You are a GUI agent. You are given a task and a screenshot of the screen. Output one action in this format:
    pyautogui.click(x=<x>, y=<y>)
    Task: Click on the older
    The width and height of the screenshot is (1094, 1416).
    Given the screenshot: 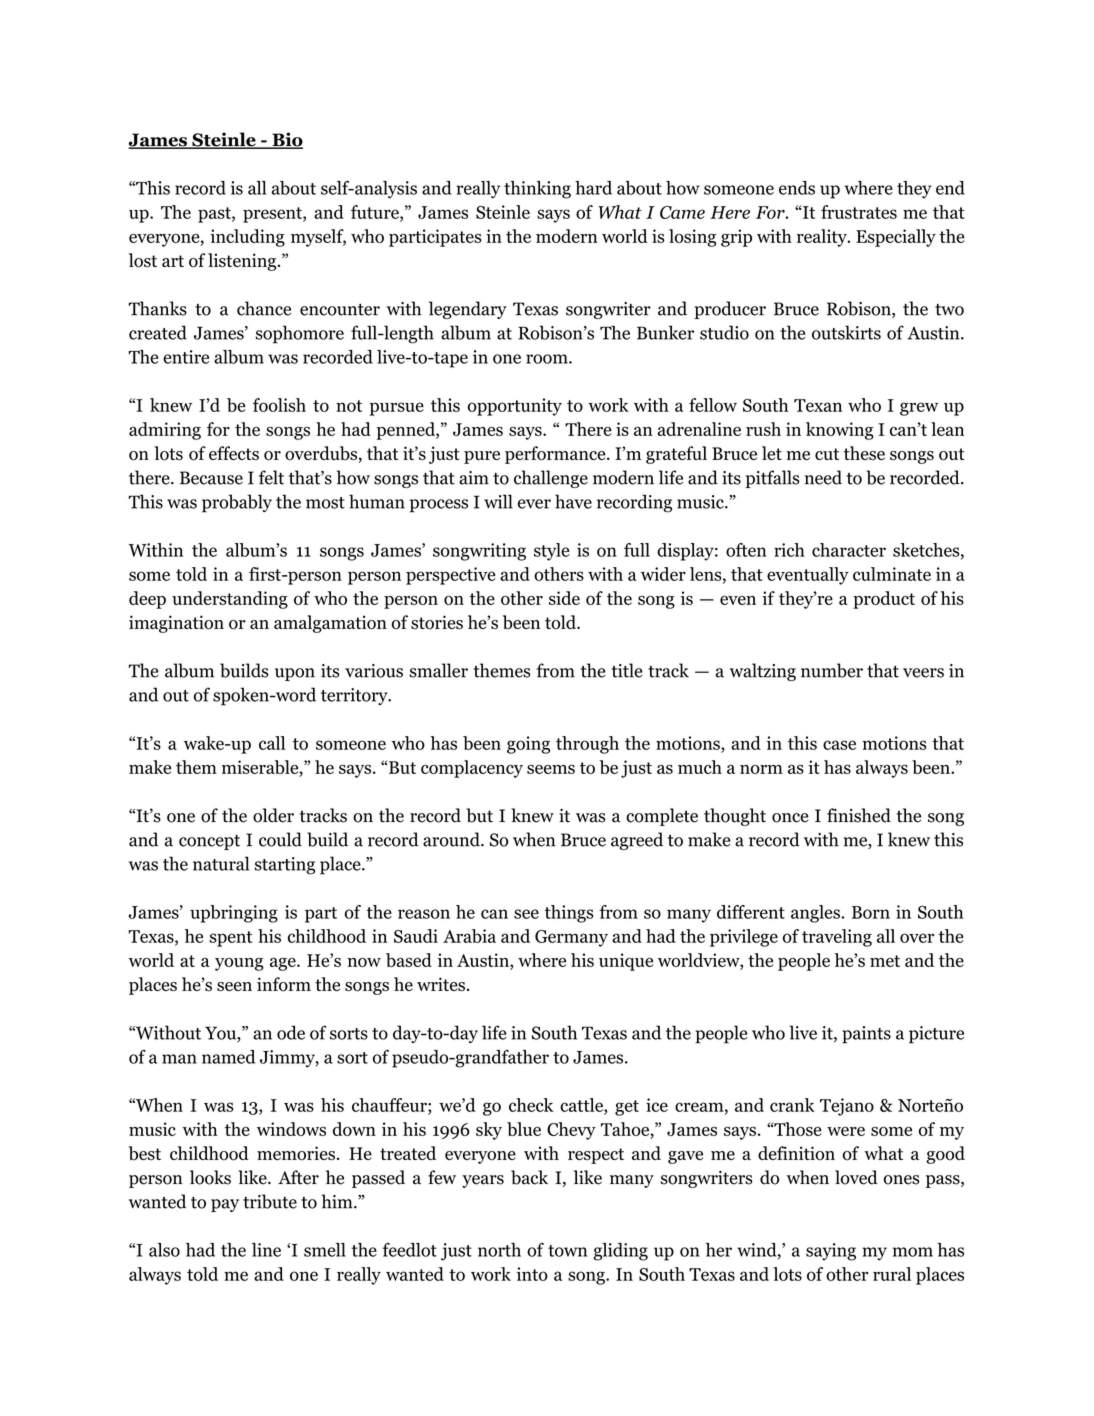 What is the action you would take?
    pyautogui.click(x=273, y=815)
